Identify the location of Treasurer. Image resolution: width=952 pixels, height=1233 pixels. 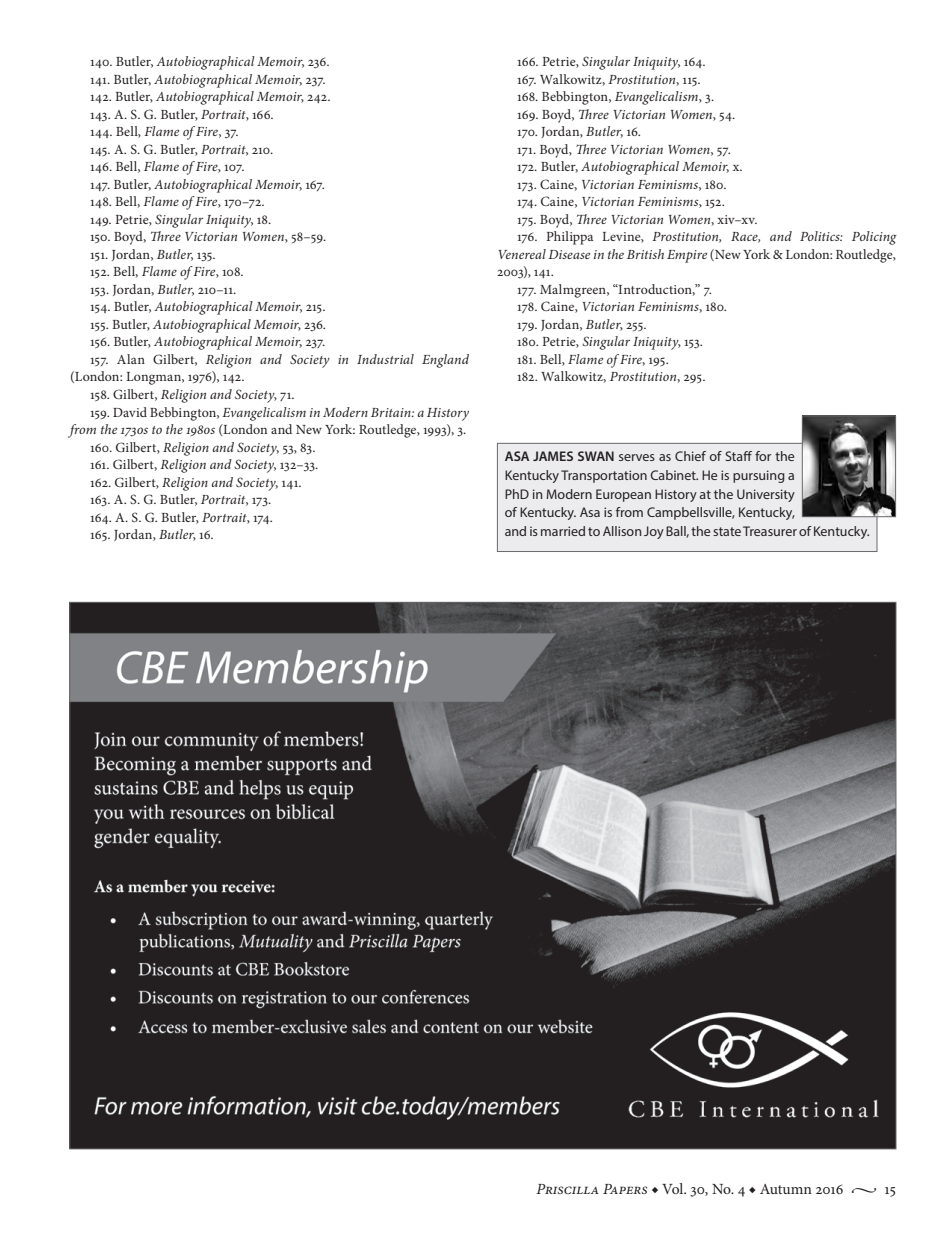
(770, 531).
